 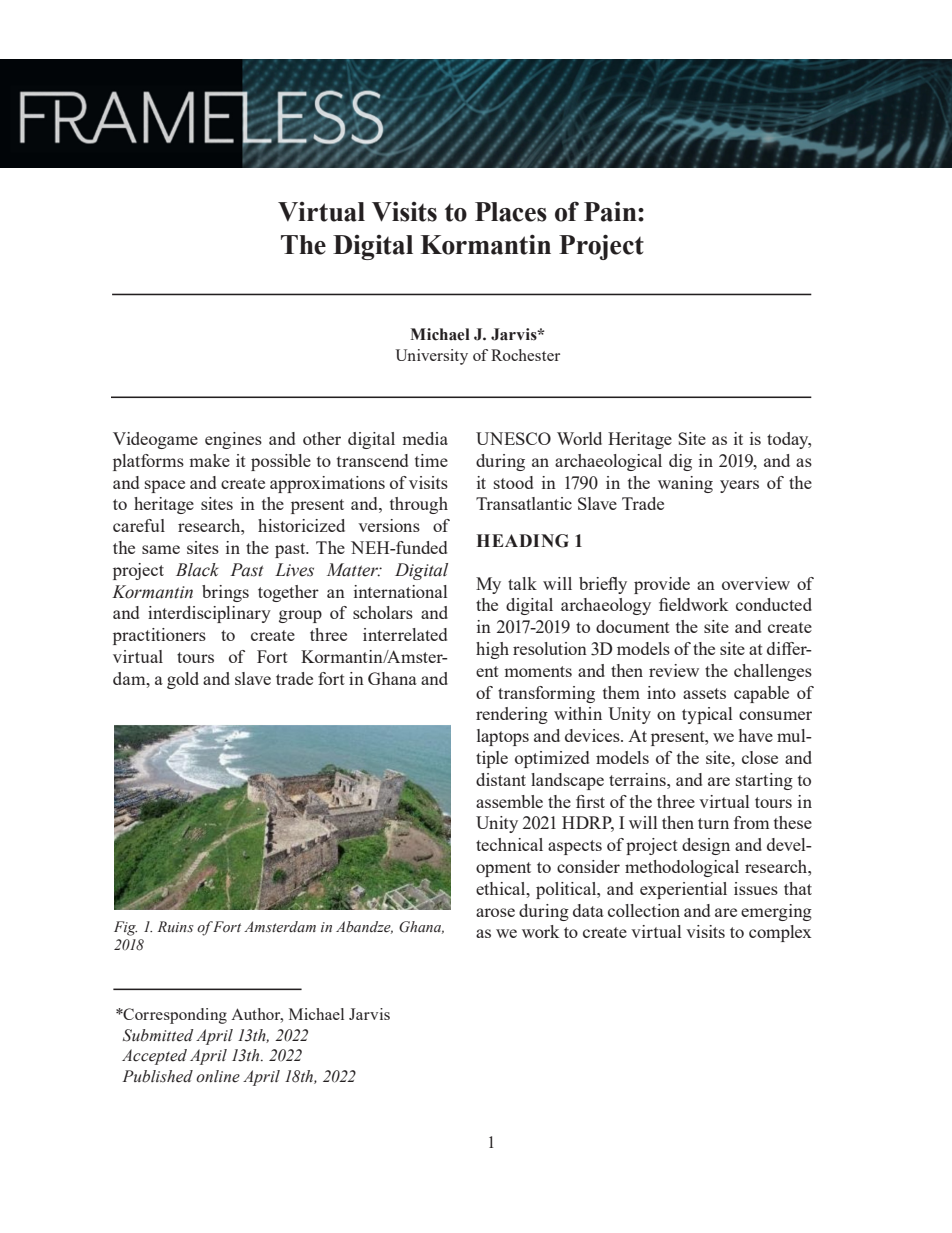 I want to click on online, so click(x=218, y=1076).
